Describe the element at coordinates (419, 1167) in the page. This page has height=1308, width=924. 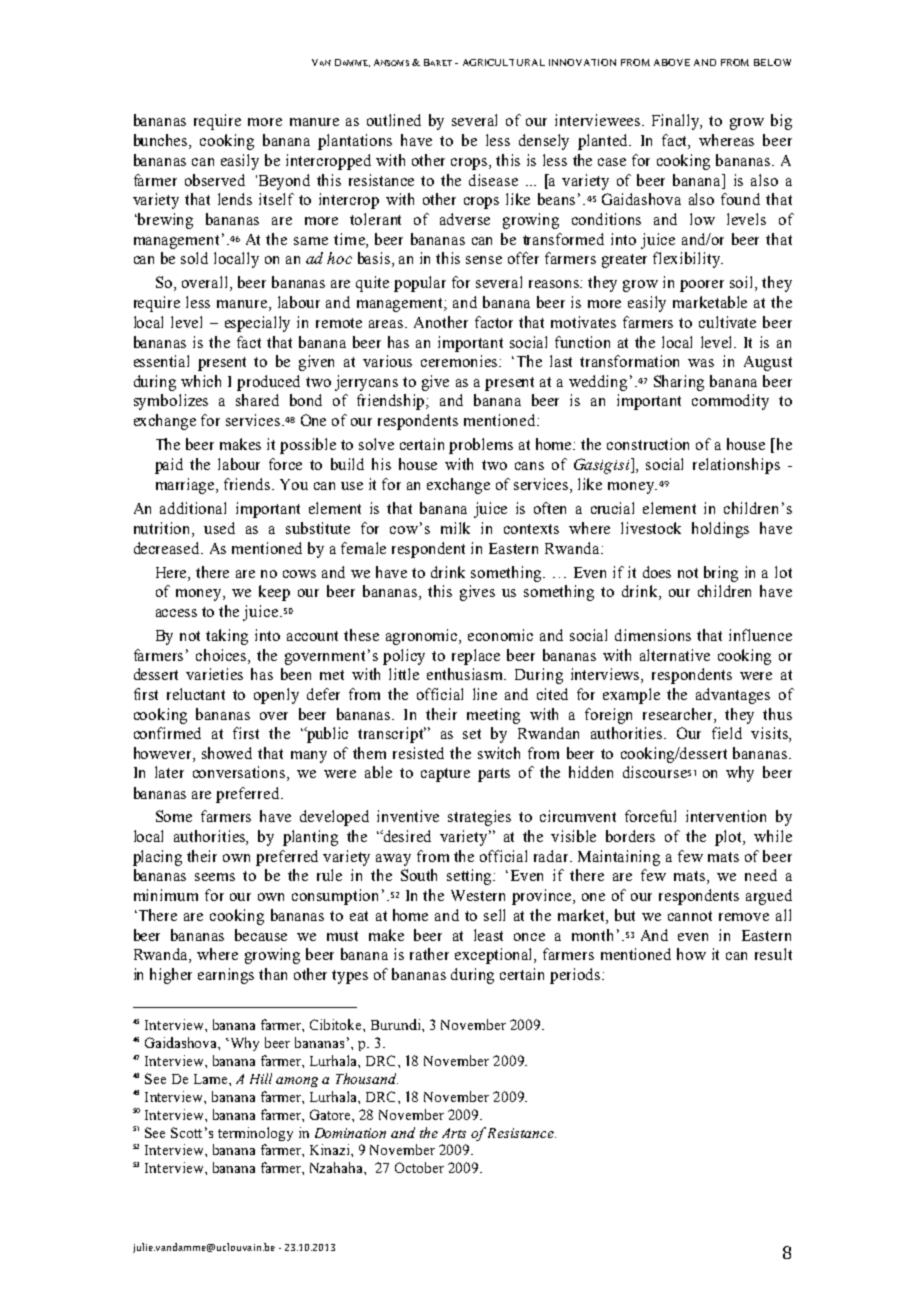
I see `October` at that location.
